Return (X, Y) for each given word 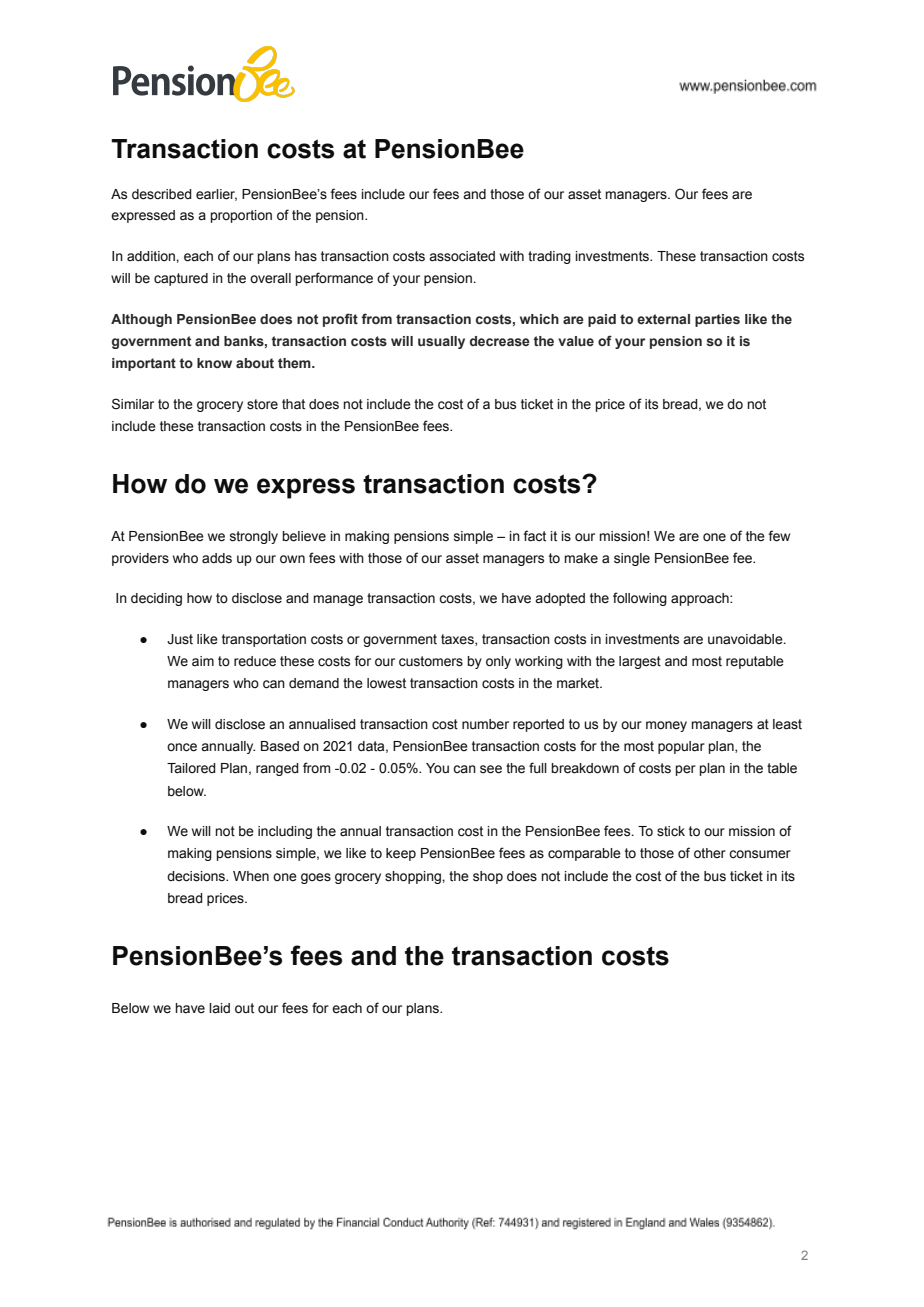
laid (219, 1008)
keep (401, 854)
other (710, 853)
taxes (458, 640)
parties (717, 320)
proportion (241, 216)
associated (462, 256)
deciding (156, 599)
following (640, 599)
